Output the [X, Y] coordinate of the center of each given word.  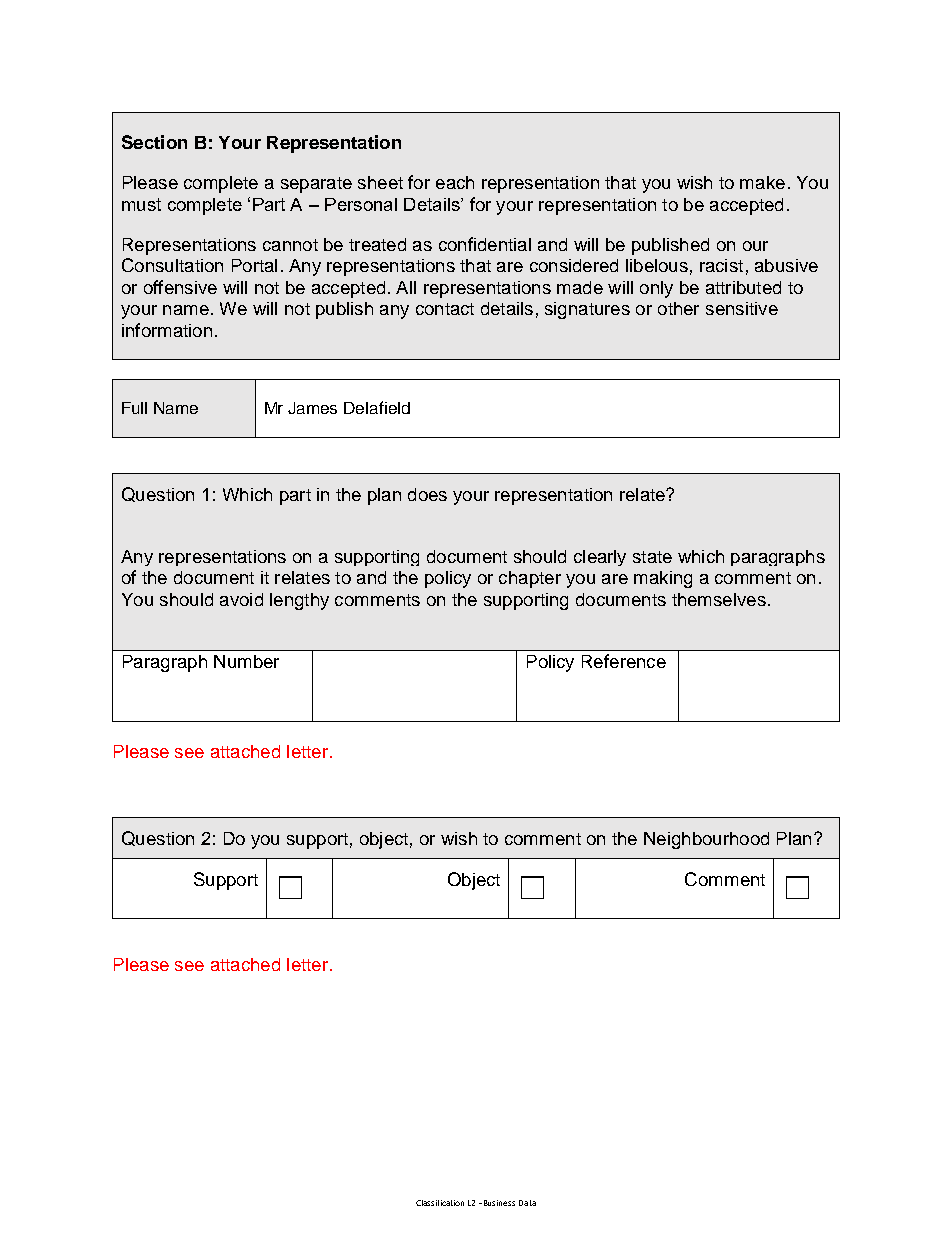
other [678, 308]
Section [154, 142]
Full [134, 408]
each [455, 182]
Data [527, 1203]
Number [246, 661]
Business [499, 1203]
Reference [624, 661]
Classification [440, 1203]
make [762, 182]
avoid [241, 599]
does [427, 494]
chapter [530, 579]
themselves [719, 599]
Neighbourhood [706, 840]
